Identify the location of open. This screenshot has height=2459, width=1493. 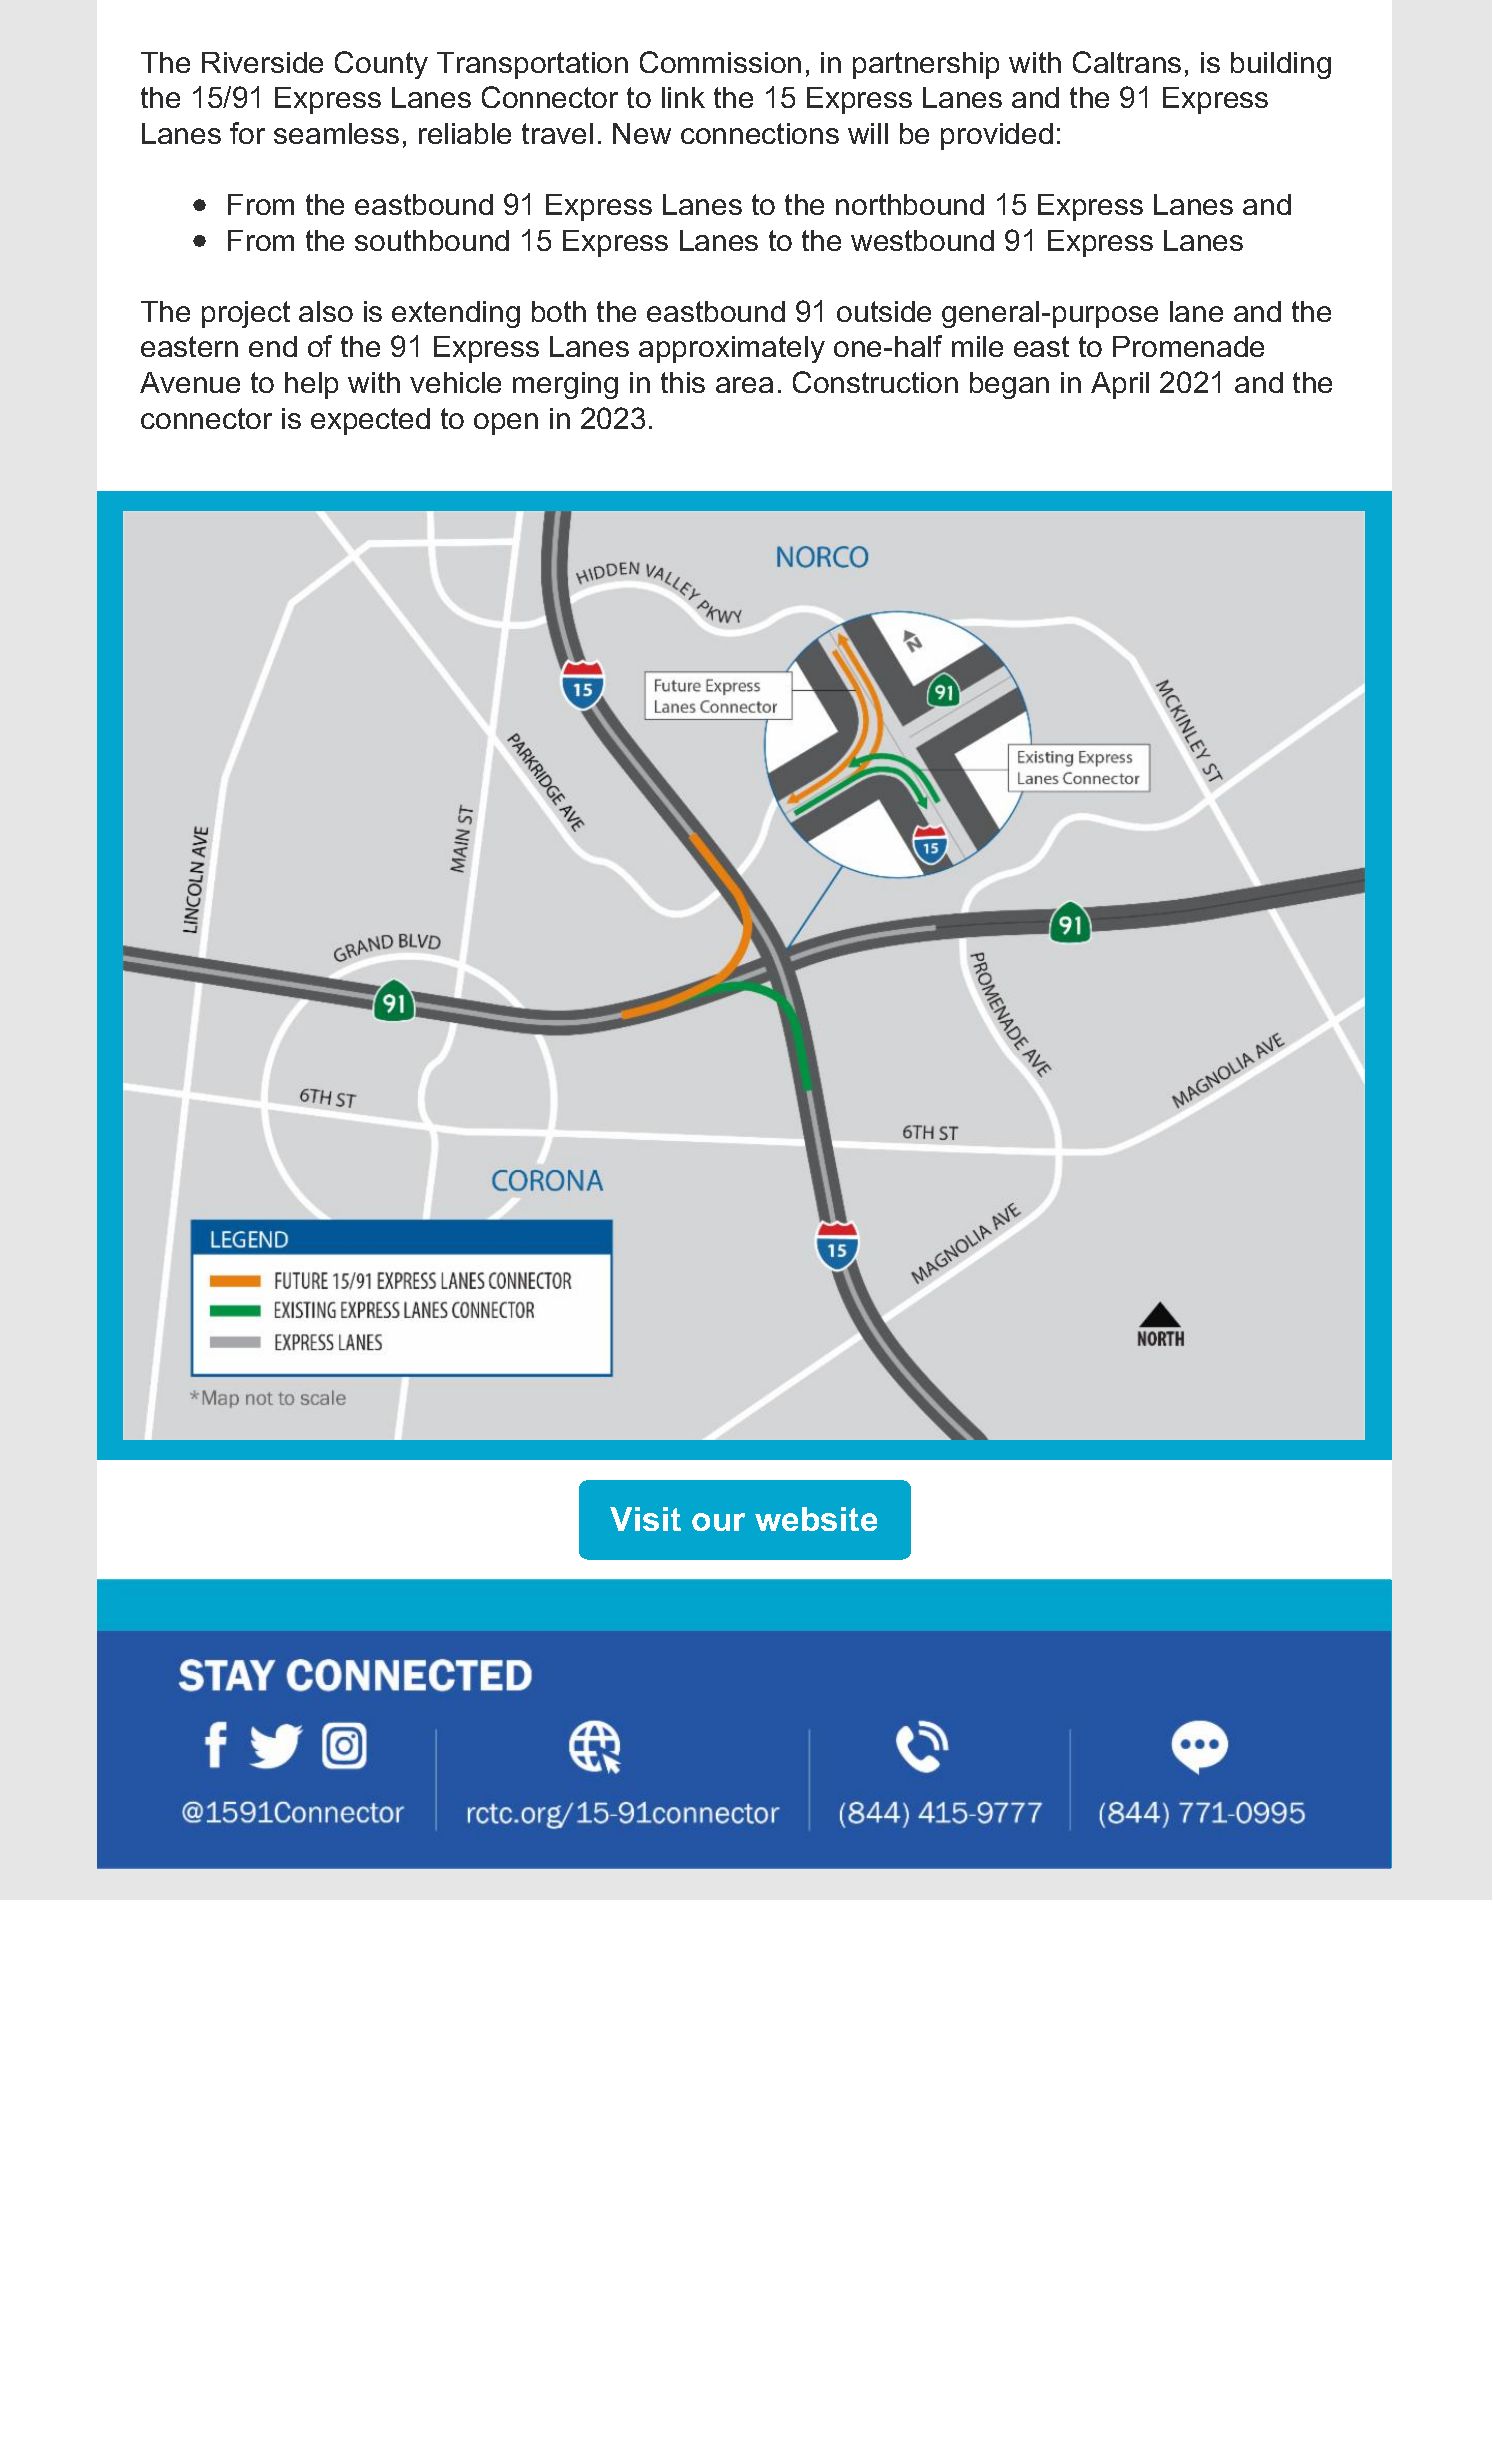
(506, 424).
